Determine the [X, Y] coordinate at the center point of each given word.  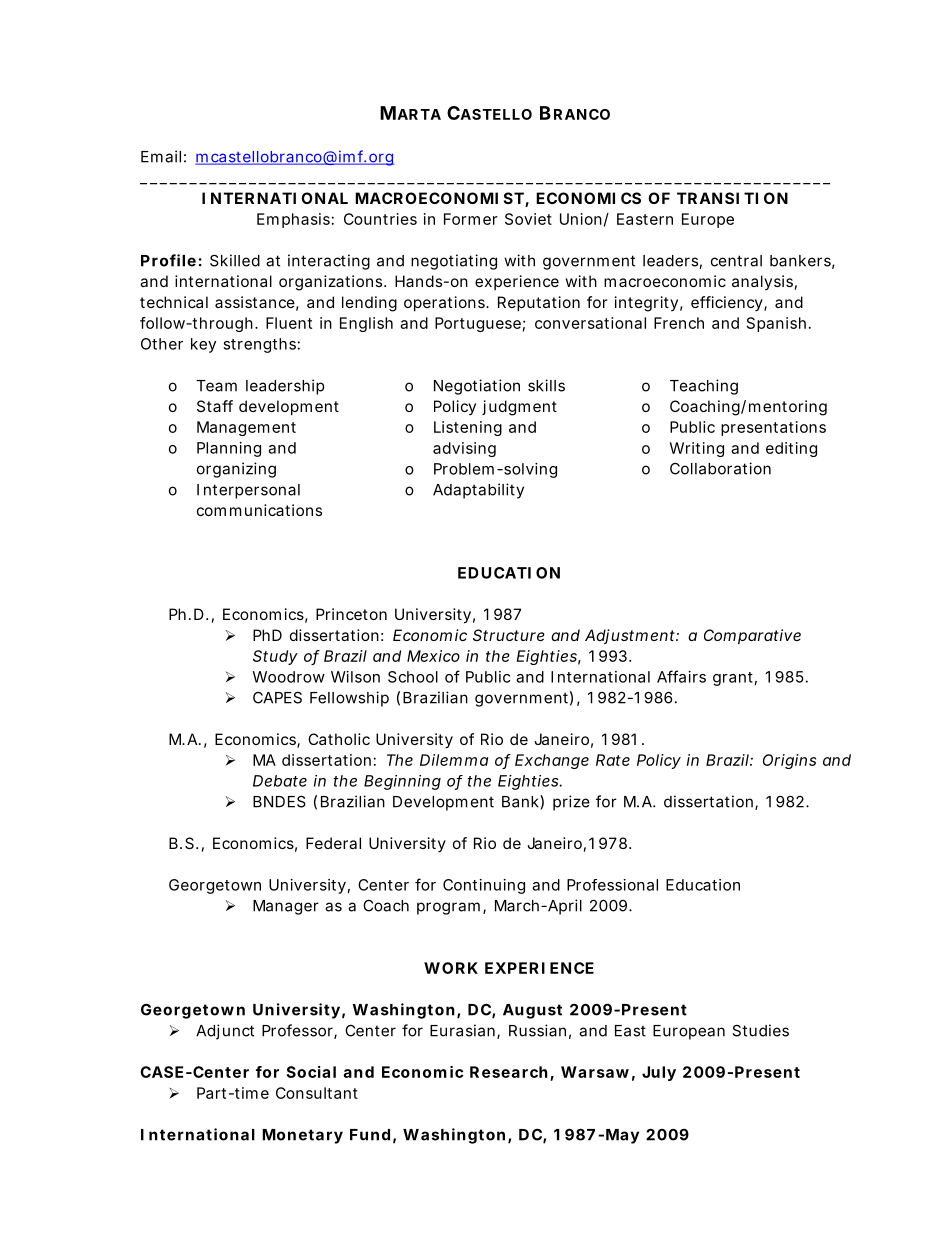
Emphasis [293, 220]
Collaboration [720, 468]
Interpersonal [248, 491]
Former [471, 219]
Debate [280, 781]
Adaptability [478, 491]
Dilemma [454, 760]
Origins [789, 761]
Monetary [302, 1136]
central [736, 261]
